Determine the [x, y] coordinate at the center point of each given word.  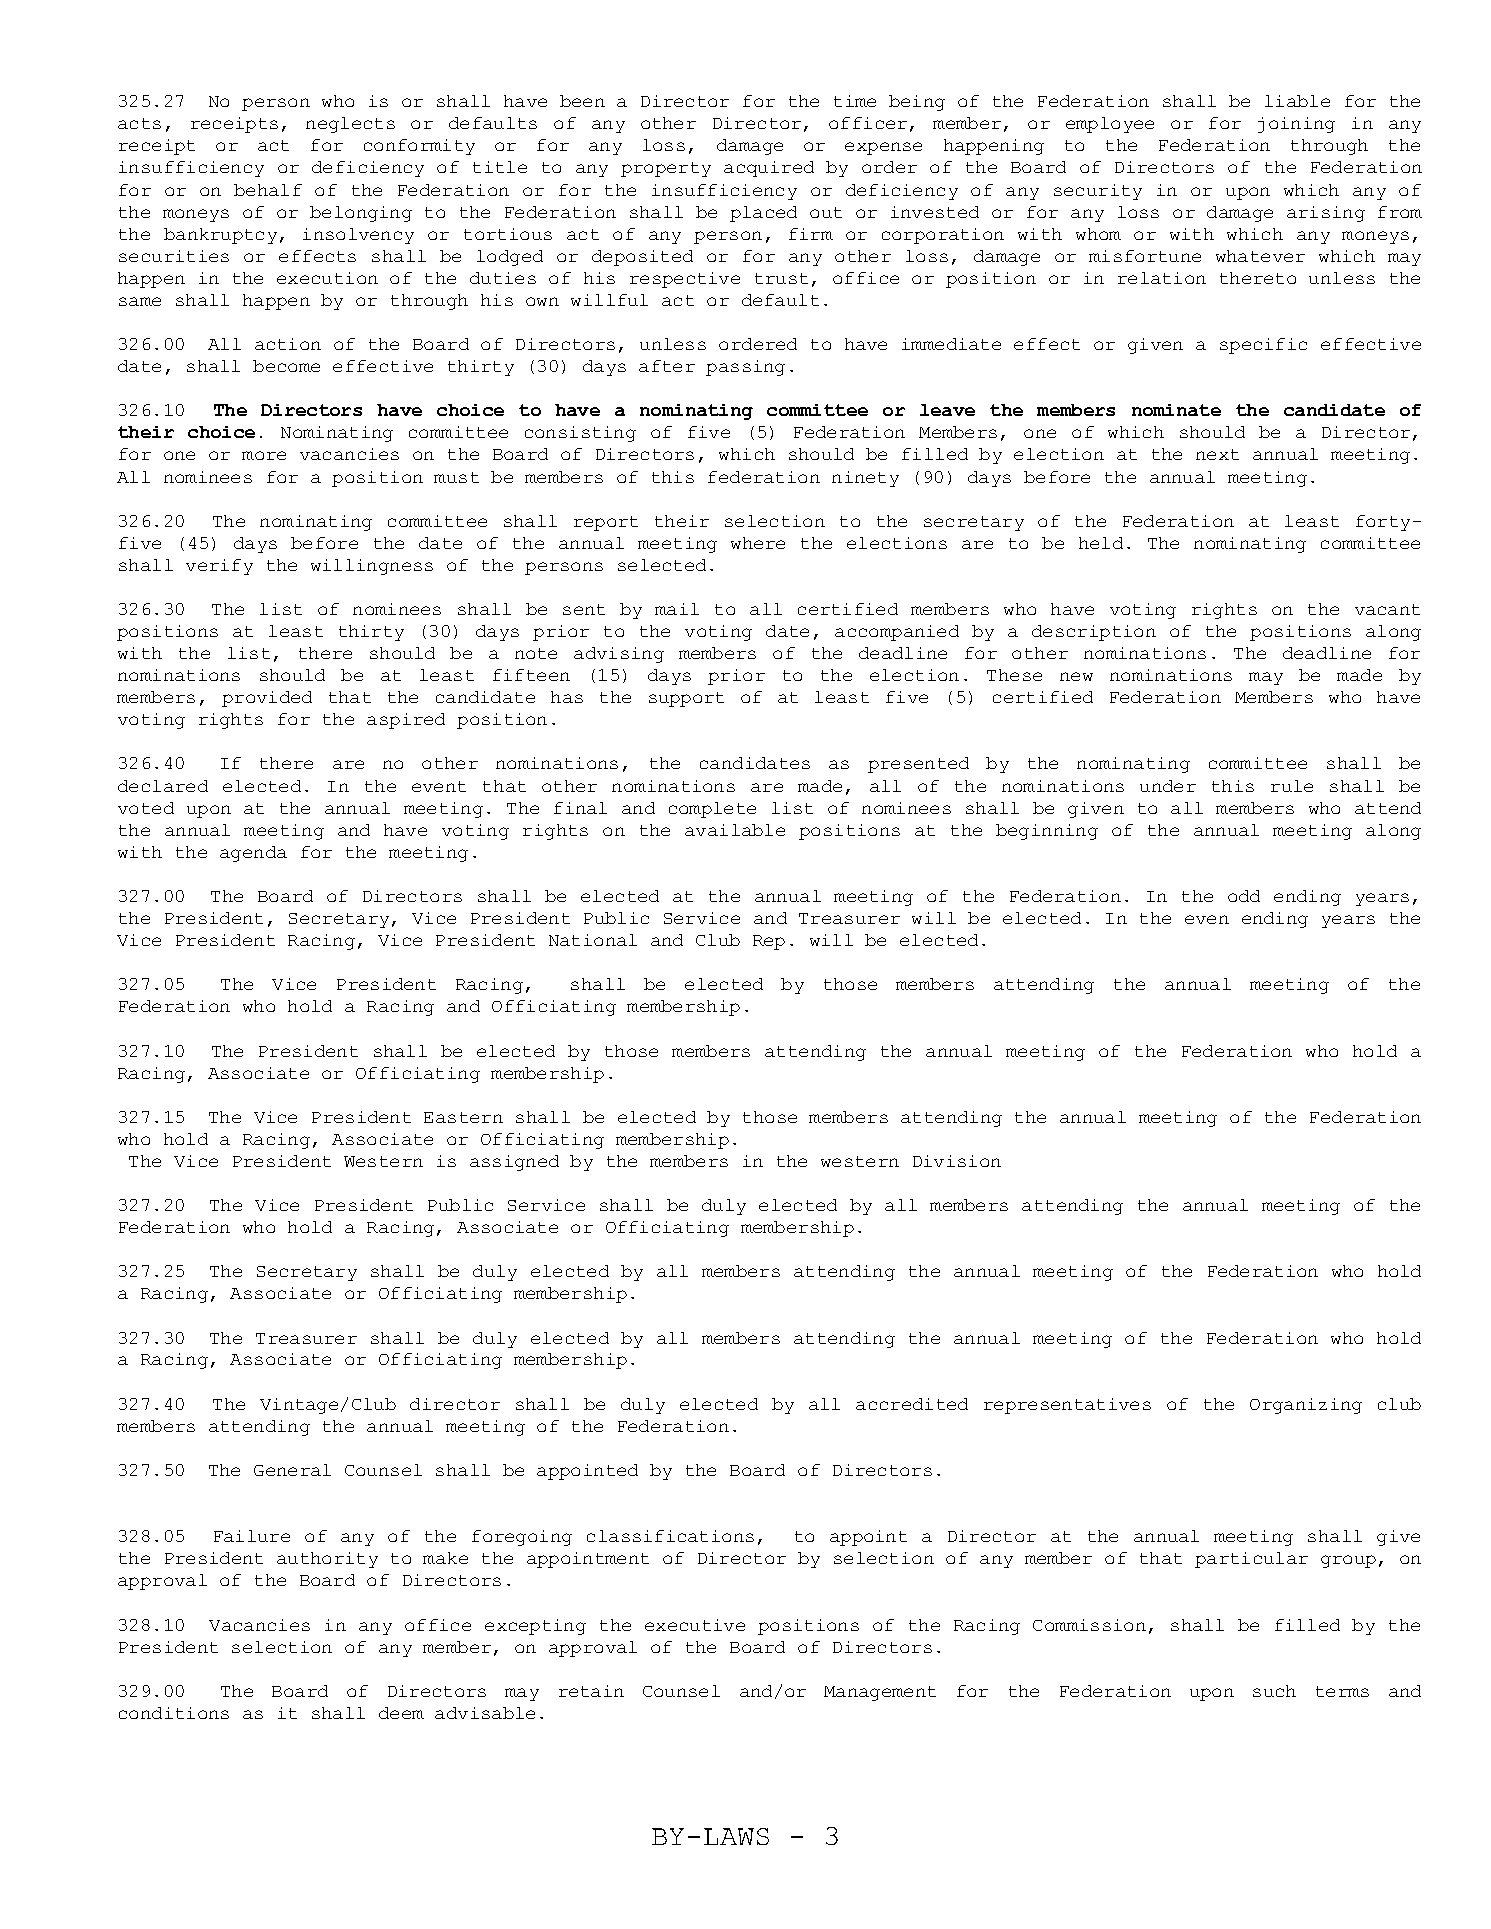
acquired [769, 169]
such [1274, 1691]
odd [1244, 896]
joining [1296, 125]
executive [695, 1625]
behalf [268, 190]
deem [401, 1713]
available [735, 830]
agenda [253, 854]
